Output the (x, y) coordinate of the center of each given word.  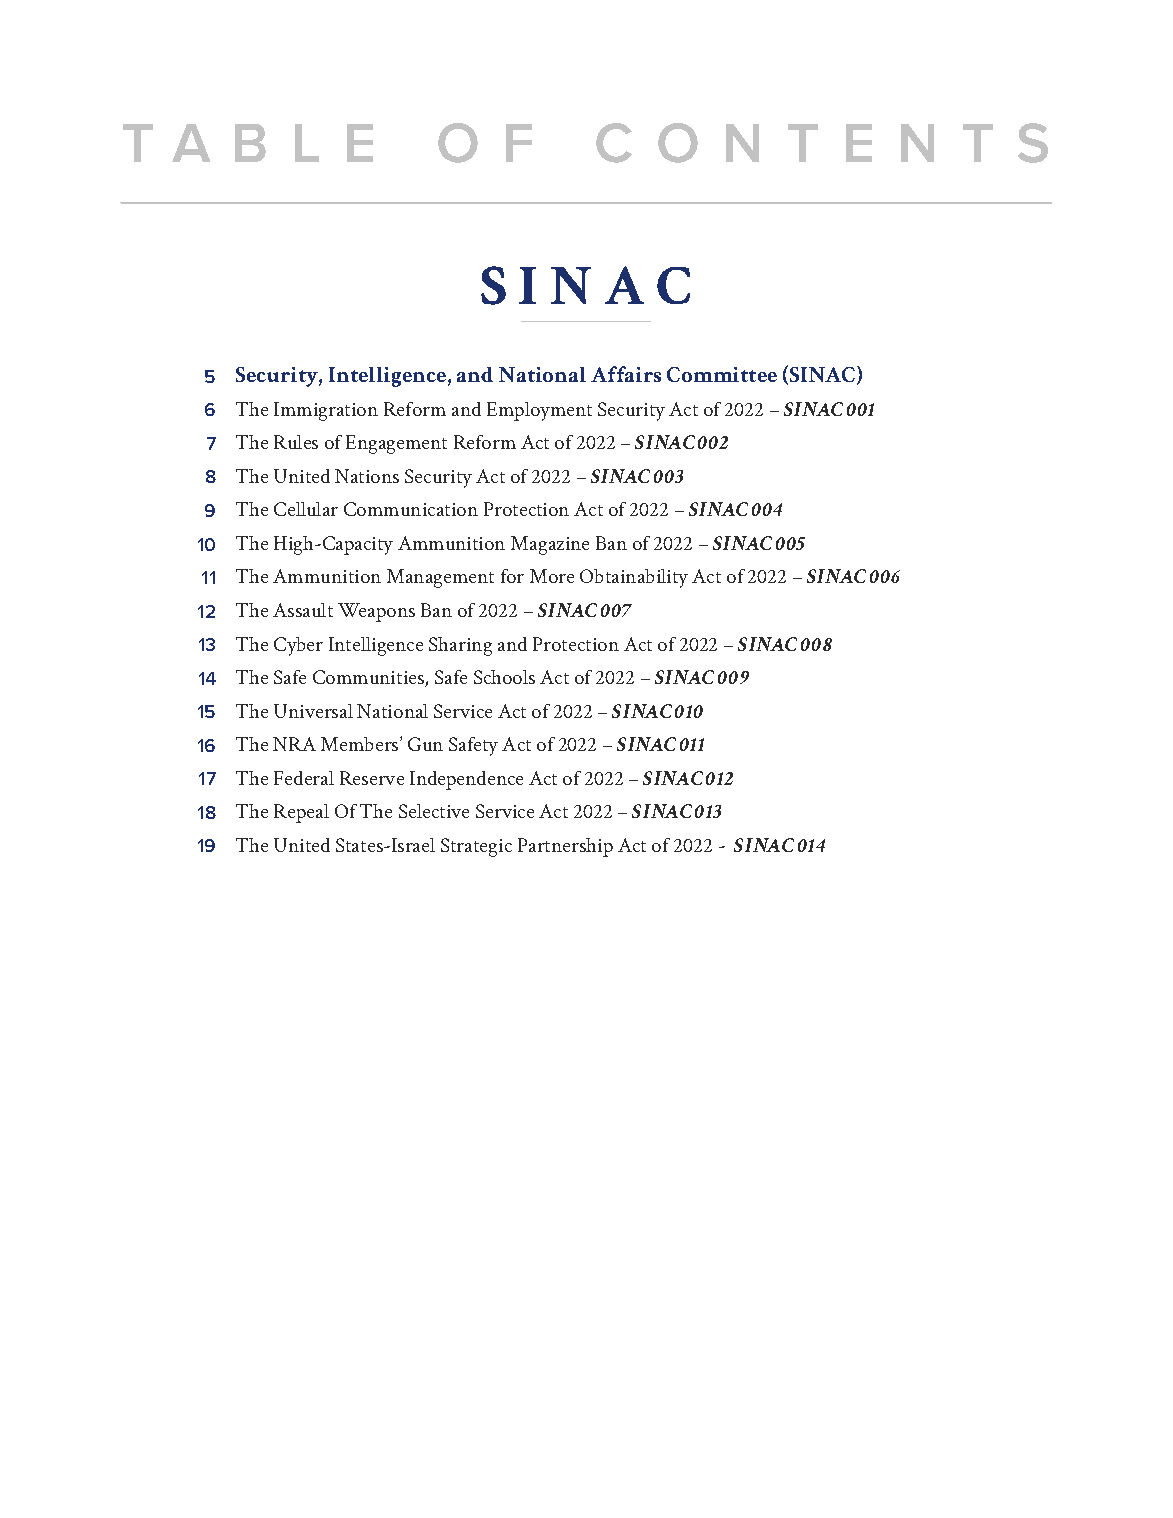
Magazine (550, 545)
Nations (367, 476)
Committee (722, 374)
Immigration (326, 411)
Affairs (626, 374)
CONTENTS (822, 143)
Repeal (301, 813)
